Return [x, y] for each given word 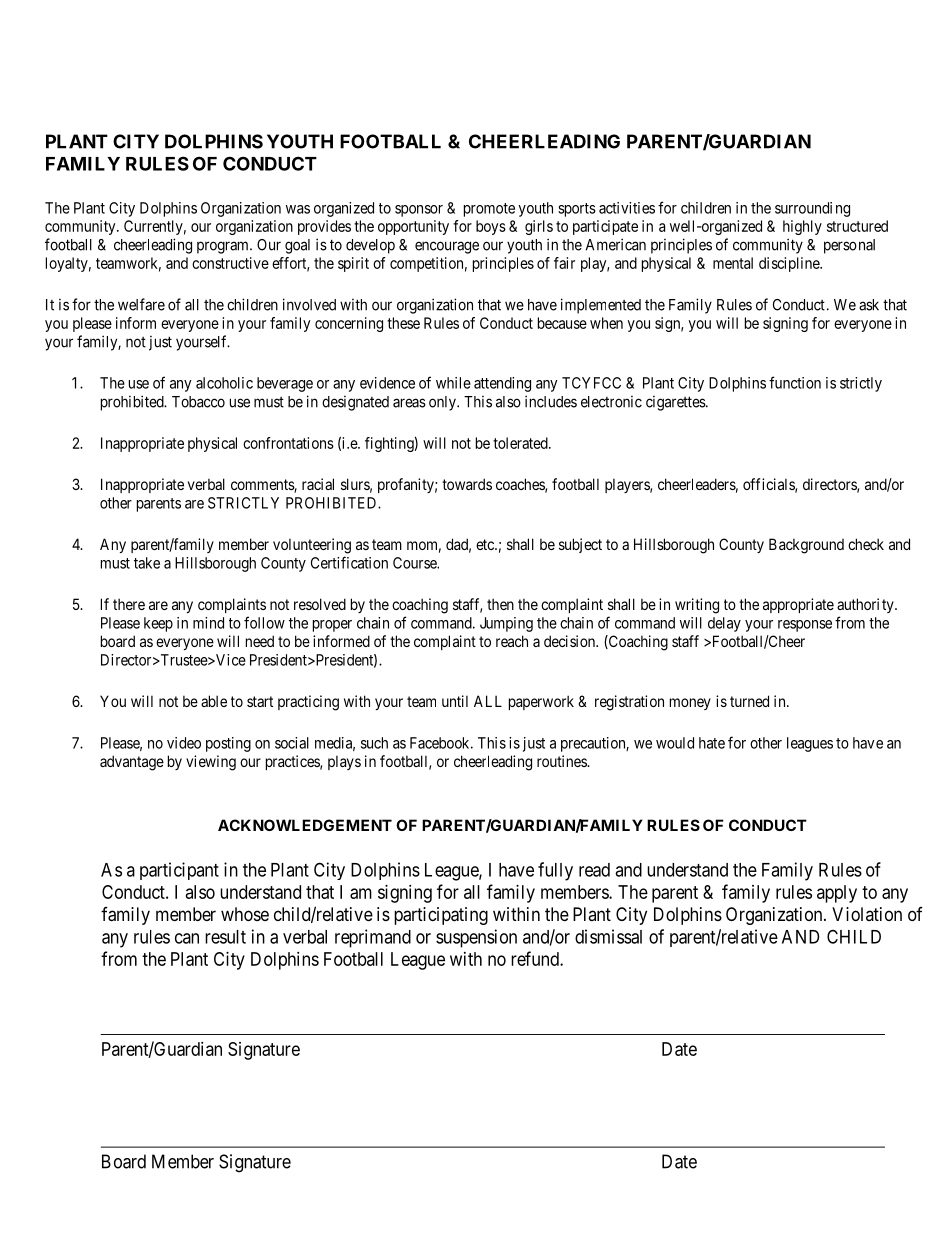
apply [837, 894]
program [224, 247]
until [455, 701]
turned [749, 701]
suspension [476, 938]
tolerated [521, 443]
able [214, 701]
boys [491, 227]
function [795, 382]
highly [802, 227]
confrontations [288, 443]
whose [245, 914]
